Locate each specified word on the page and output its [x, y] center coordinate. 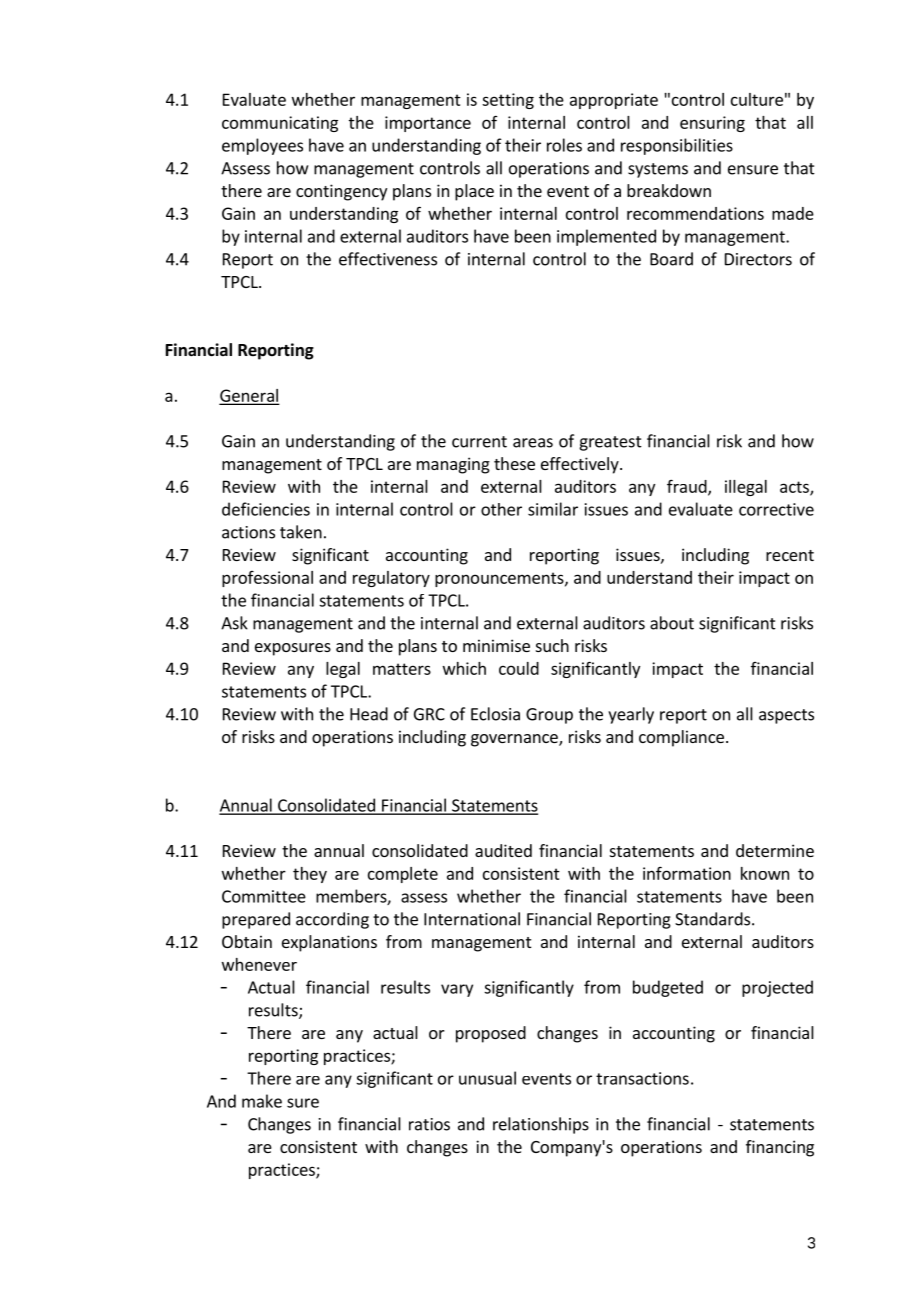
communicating [280, 124]
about [672, 623]
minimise [496, 645]
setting [508, 101]
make [262, 1101]
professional [267, 579]
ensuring [712, 124]
